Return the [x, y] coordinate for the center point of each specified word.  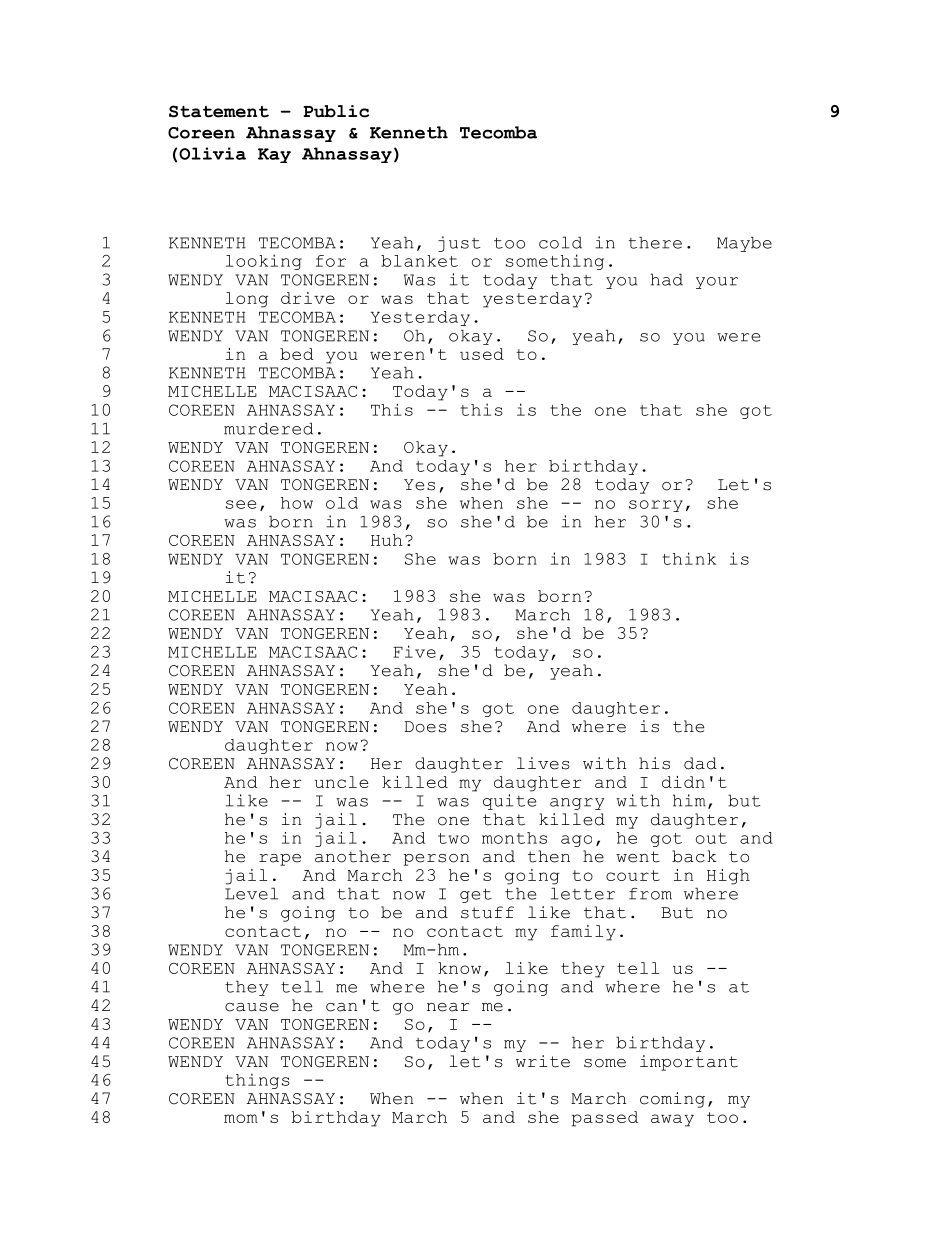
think [689, 558]
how [297, 503]
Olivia [212, 153]
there [655, 242]
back [694, 856]
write [543, 1061]
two [453, 838]
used [482, 354]
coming [672, 1100]
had [666, 279]
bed [297, 354]
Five [414, 651]
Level [251, 893]
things [257, 1081]
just [459, 244]
